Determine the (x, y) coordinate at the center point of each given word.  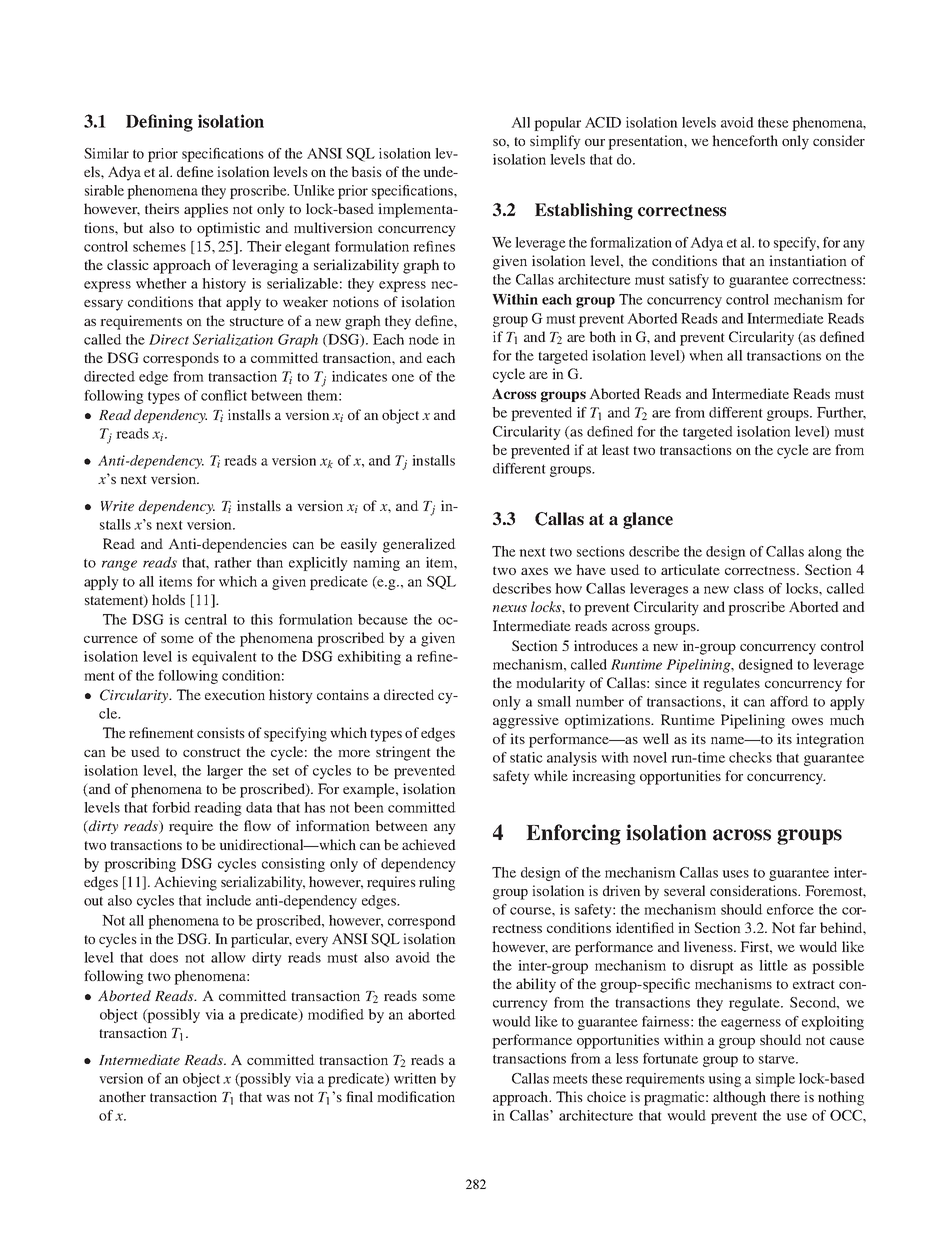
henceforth (745, 140)
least (615, 449)
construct (212, 752)
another (122, 1096)
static (526, 757)
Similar (106, 153)
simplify (555, 142)
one (403, 378)
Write (117, 506)
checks (750, 757)
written (415, 1078)
